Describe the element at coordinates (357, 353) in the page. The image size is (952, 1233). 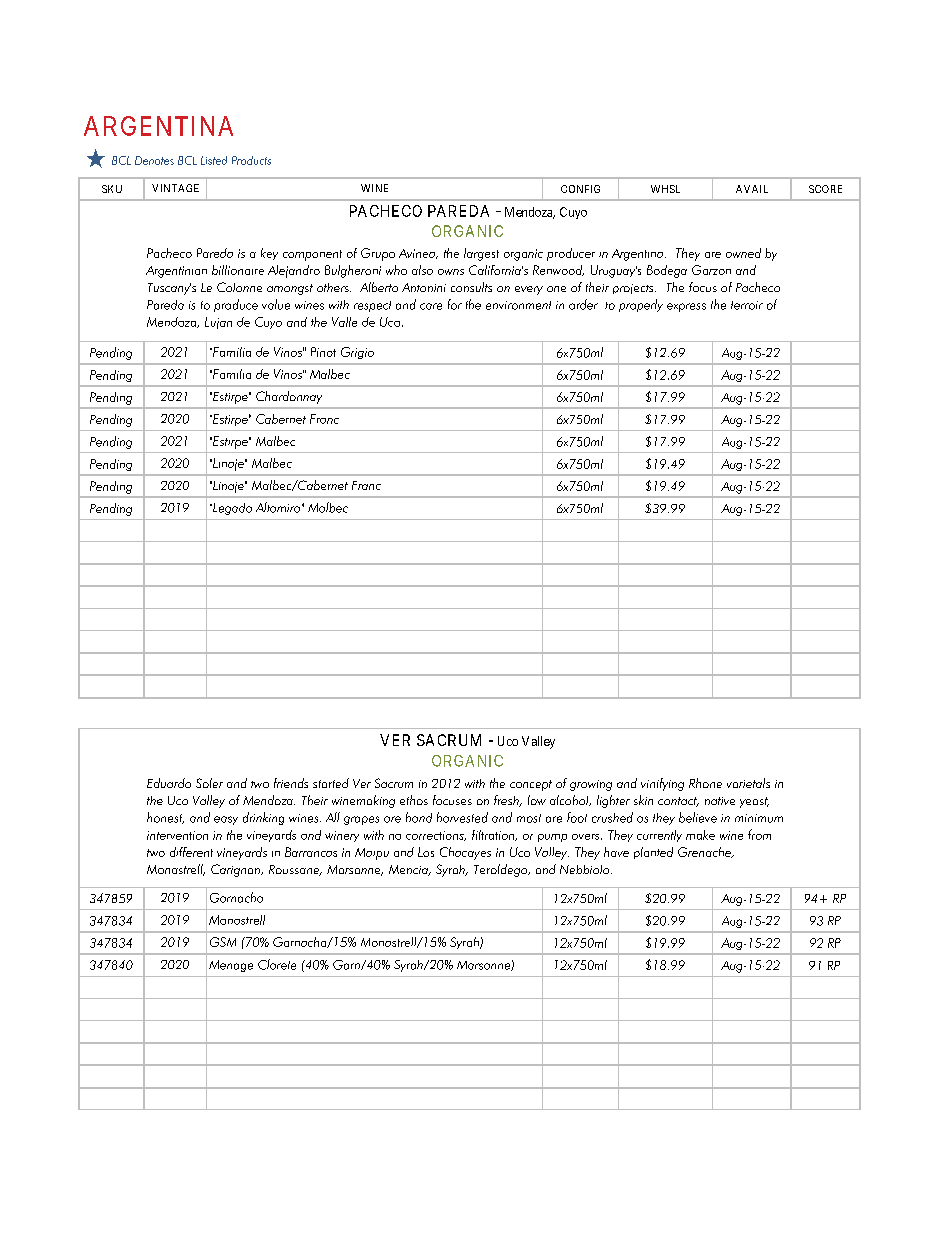
I see `Grigio` at that location.
